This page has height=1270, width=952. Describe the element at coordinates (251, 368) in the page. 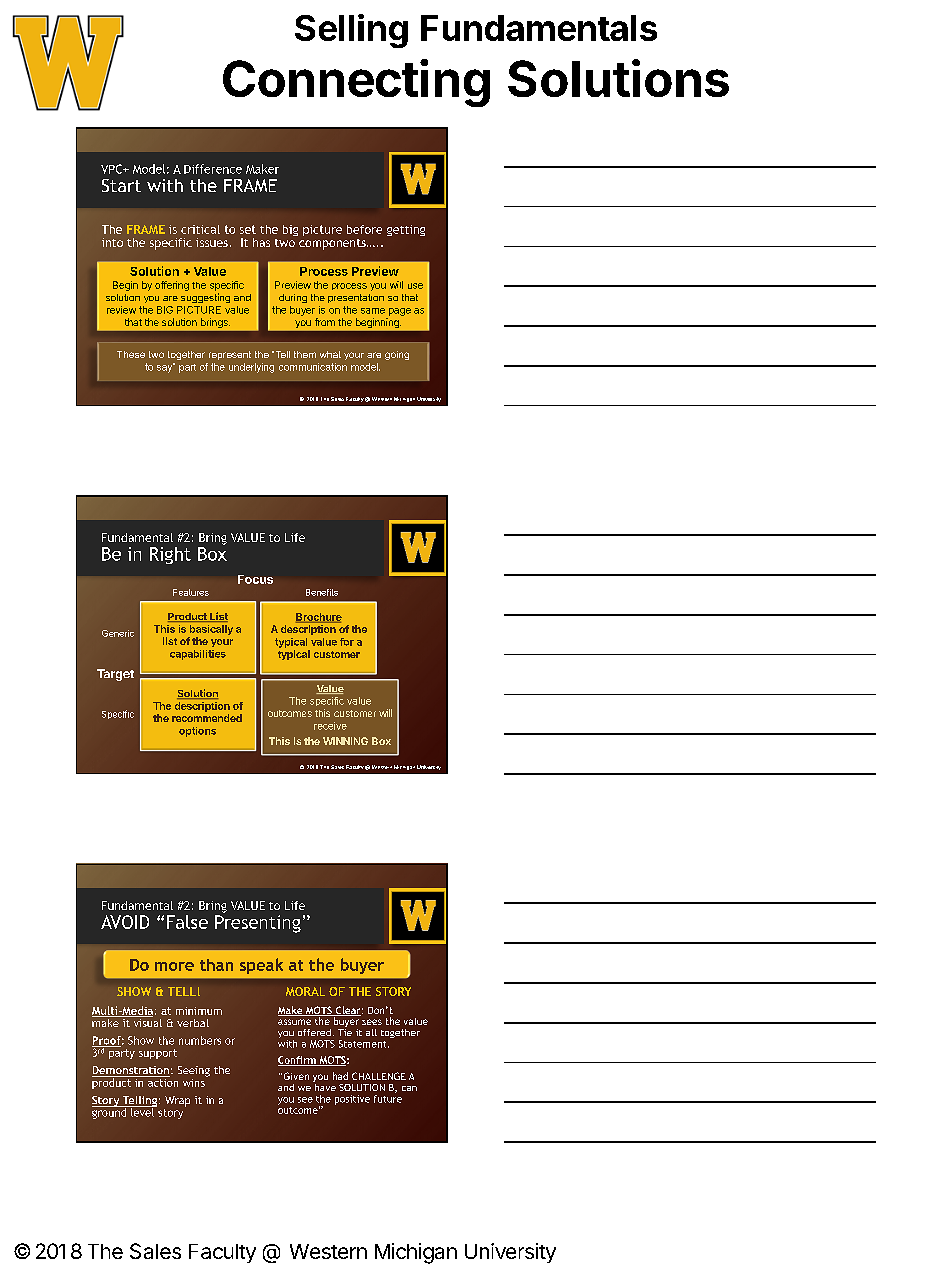

I see `underlying` at that location.
